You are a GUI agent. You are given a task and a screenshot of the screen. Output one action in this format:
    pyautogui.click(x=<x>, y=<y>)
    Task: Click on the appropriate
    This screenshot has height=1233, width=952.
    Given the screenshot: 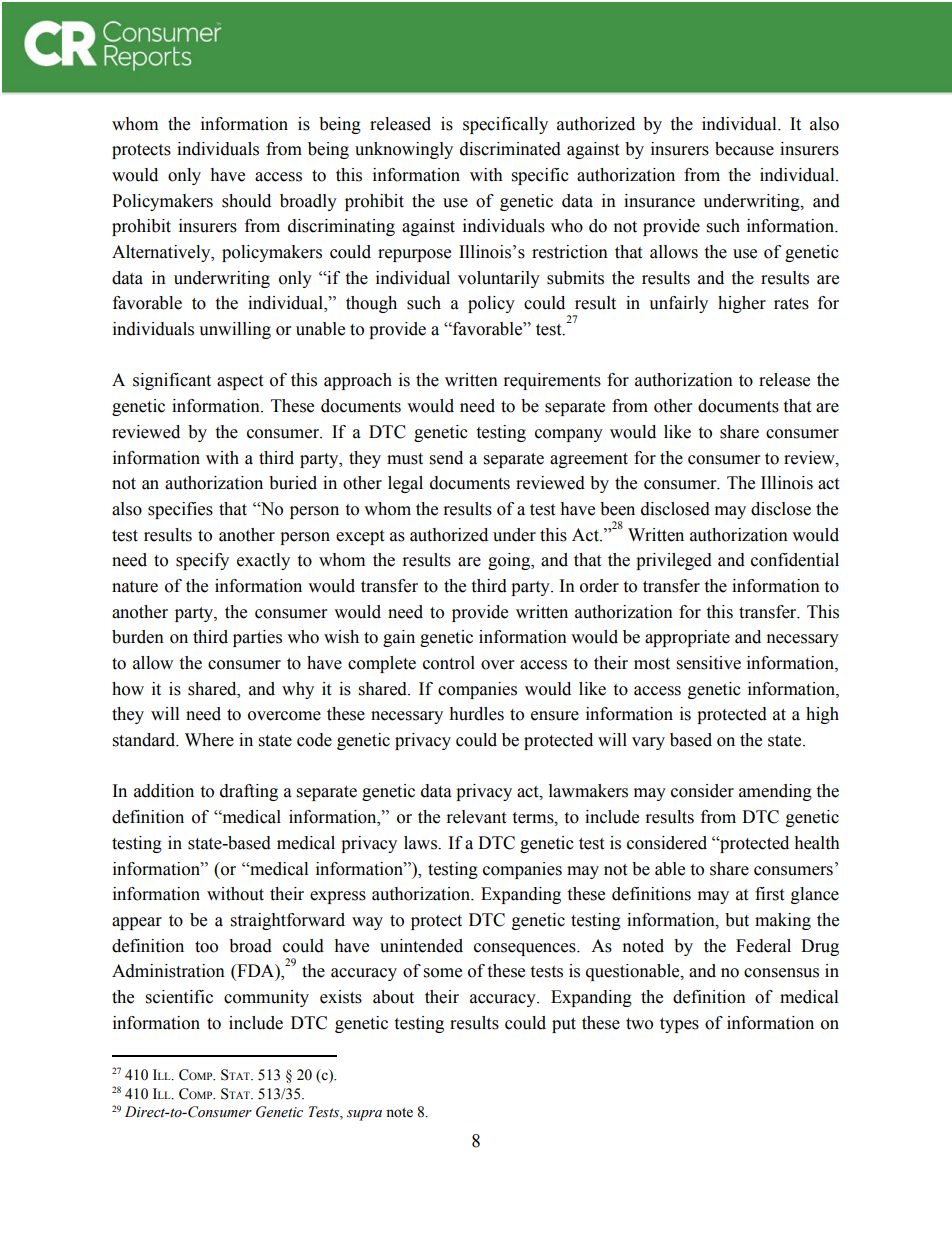 What is the action you would take?
    pyautogui.click(x=687, y=638)
